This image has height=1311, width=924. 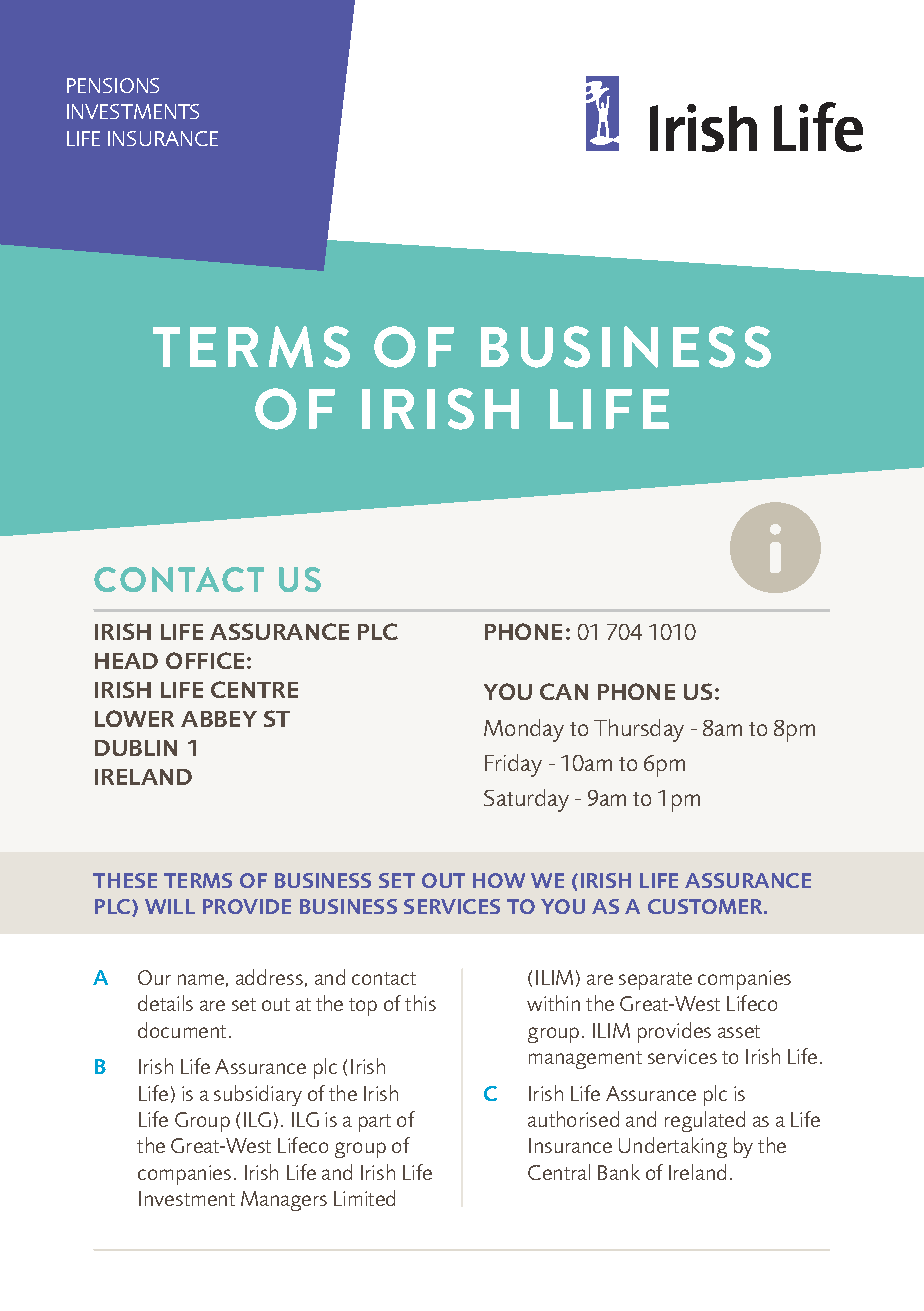 What do you see at coordinates (205, 660) in the image?
I see `OFFICE` at bounding box center [205, 660].
